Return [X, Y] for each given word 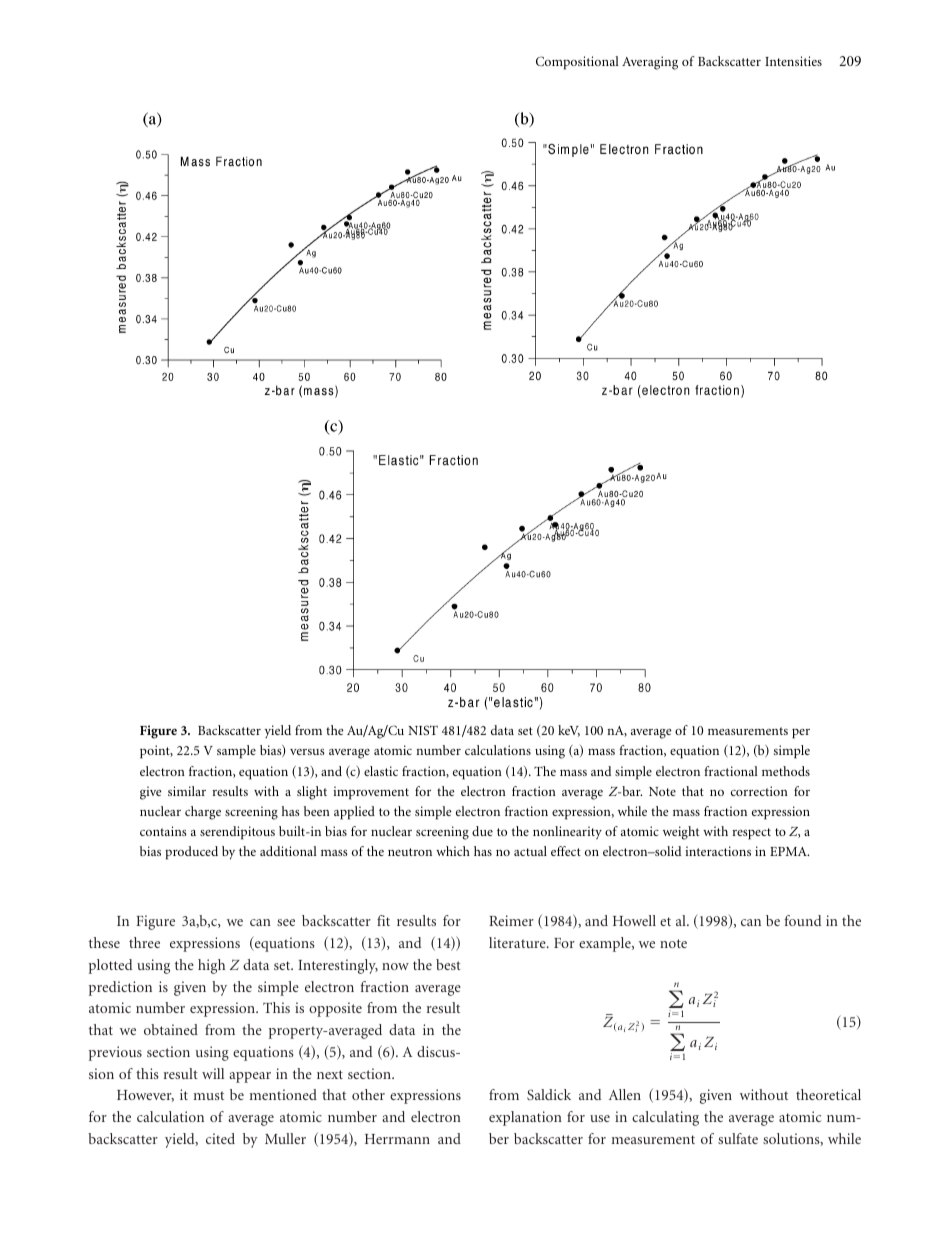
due [482, 831]
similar [187, 791]
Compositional [577, 63]
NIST [423, 730]
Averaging [650, 63]
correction [759, 791]
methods [786, 771]
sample [236, 752]
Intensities [793, 61]
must [209, 1095]
